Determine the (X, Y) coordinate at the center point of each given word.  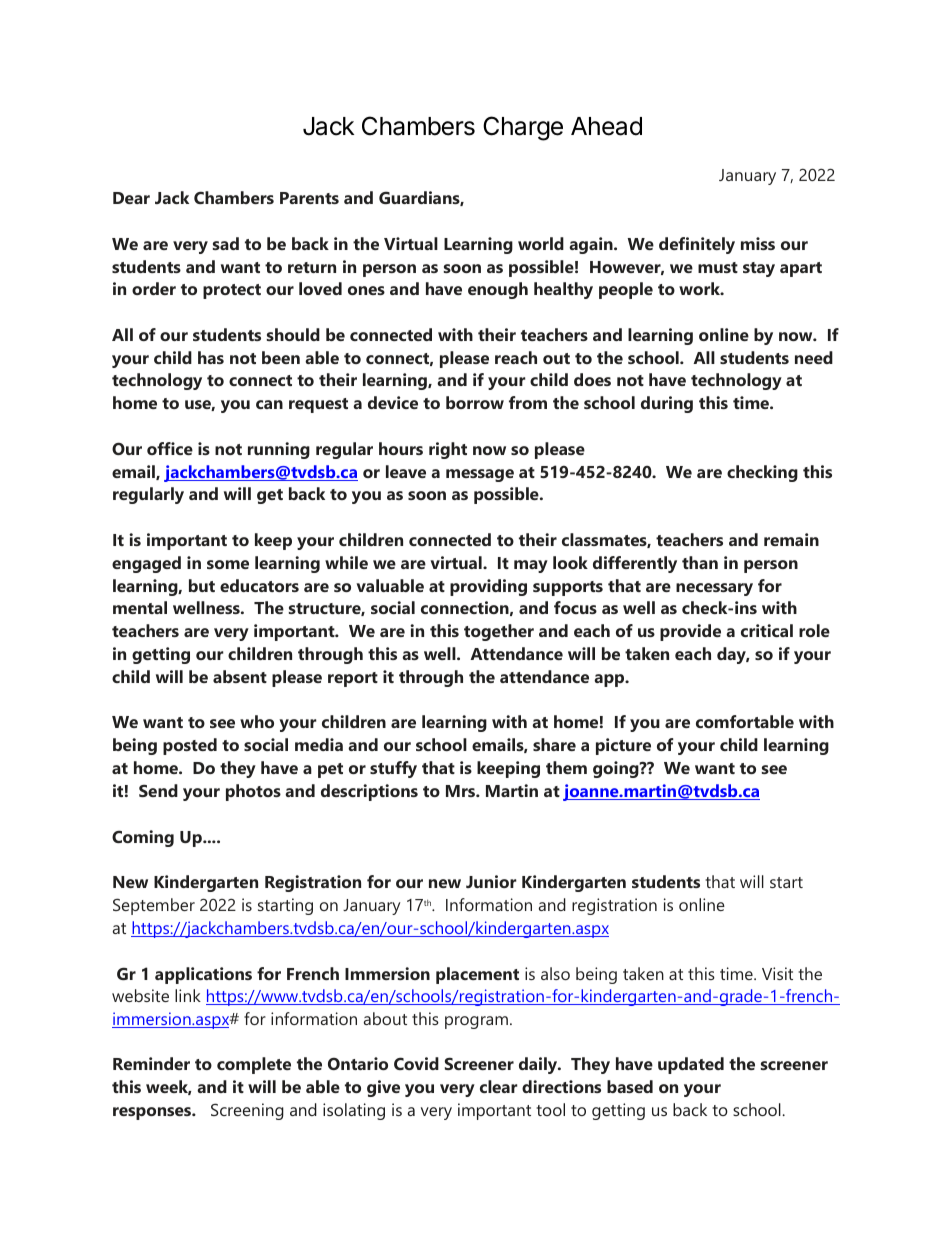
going (617, 769)
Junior (491, 881)
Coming (143, 838)
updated (691, 1065)
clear (499, 1086)
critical (767, 630)
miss (758, 243)
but (202, 585)
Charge (523, 128)
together (499, 632)
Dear (131, 198)
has (211, 357)
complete (254, 1065)
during (667, 404)
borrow (475, 402)
